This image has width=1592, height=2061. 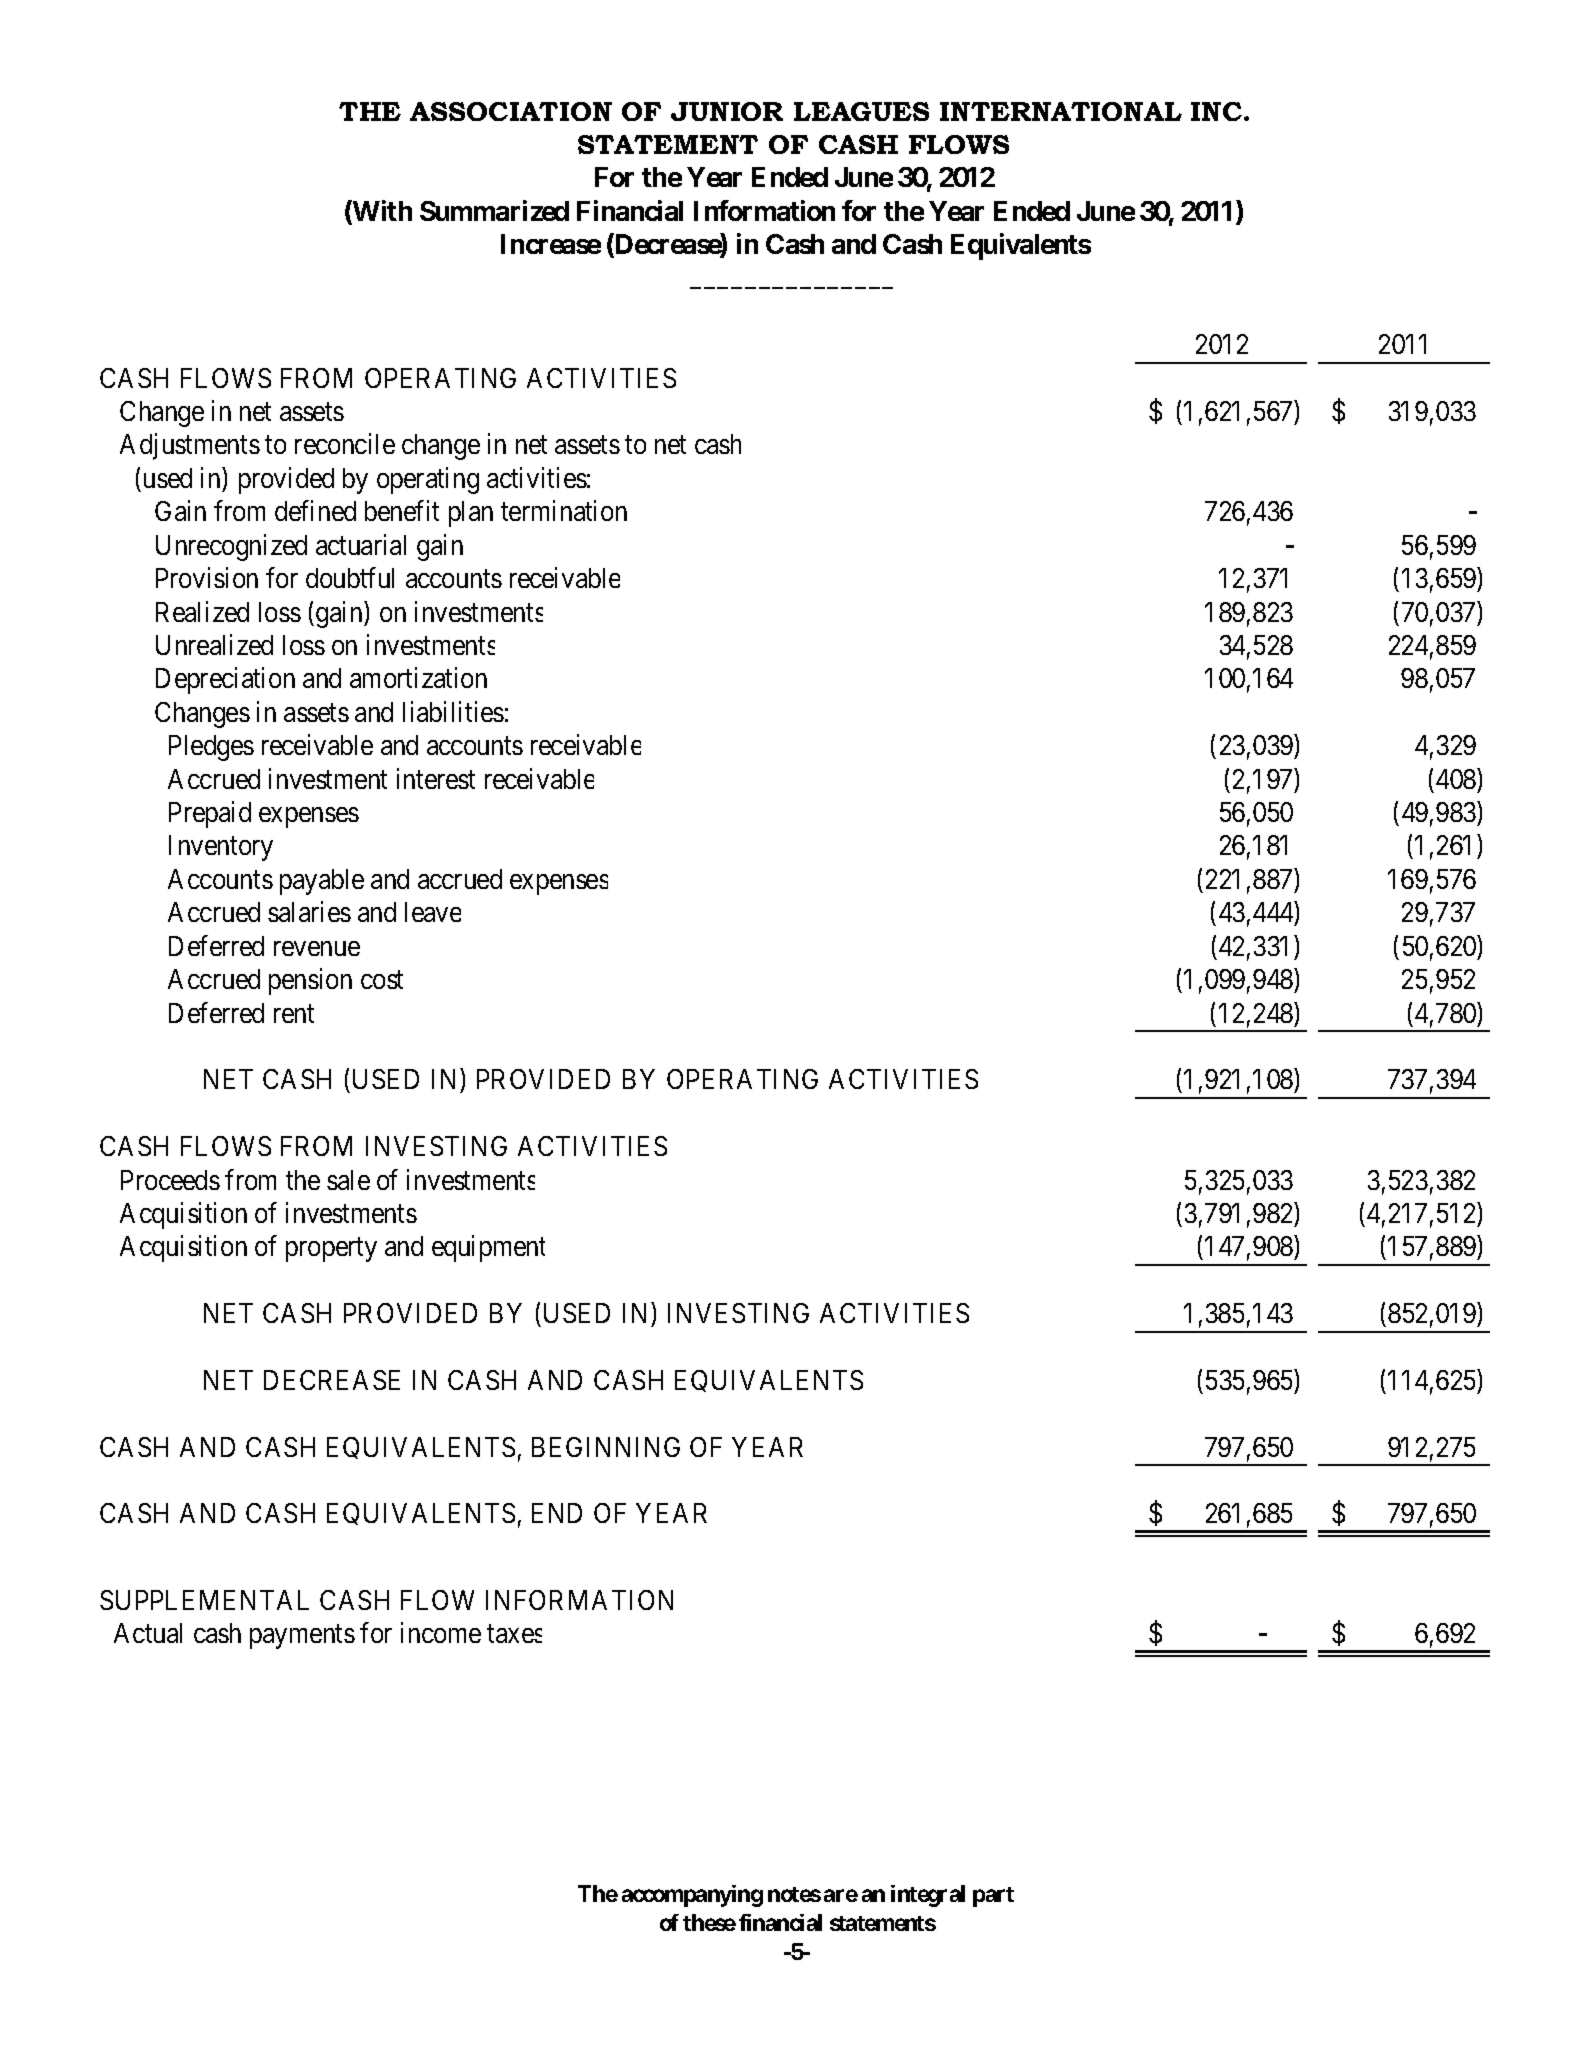 What do you see at coordinates (488, 1249) in the image?
I see `equipment` at bounding box center [488, 1249].
